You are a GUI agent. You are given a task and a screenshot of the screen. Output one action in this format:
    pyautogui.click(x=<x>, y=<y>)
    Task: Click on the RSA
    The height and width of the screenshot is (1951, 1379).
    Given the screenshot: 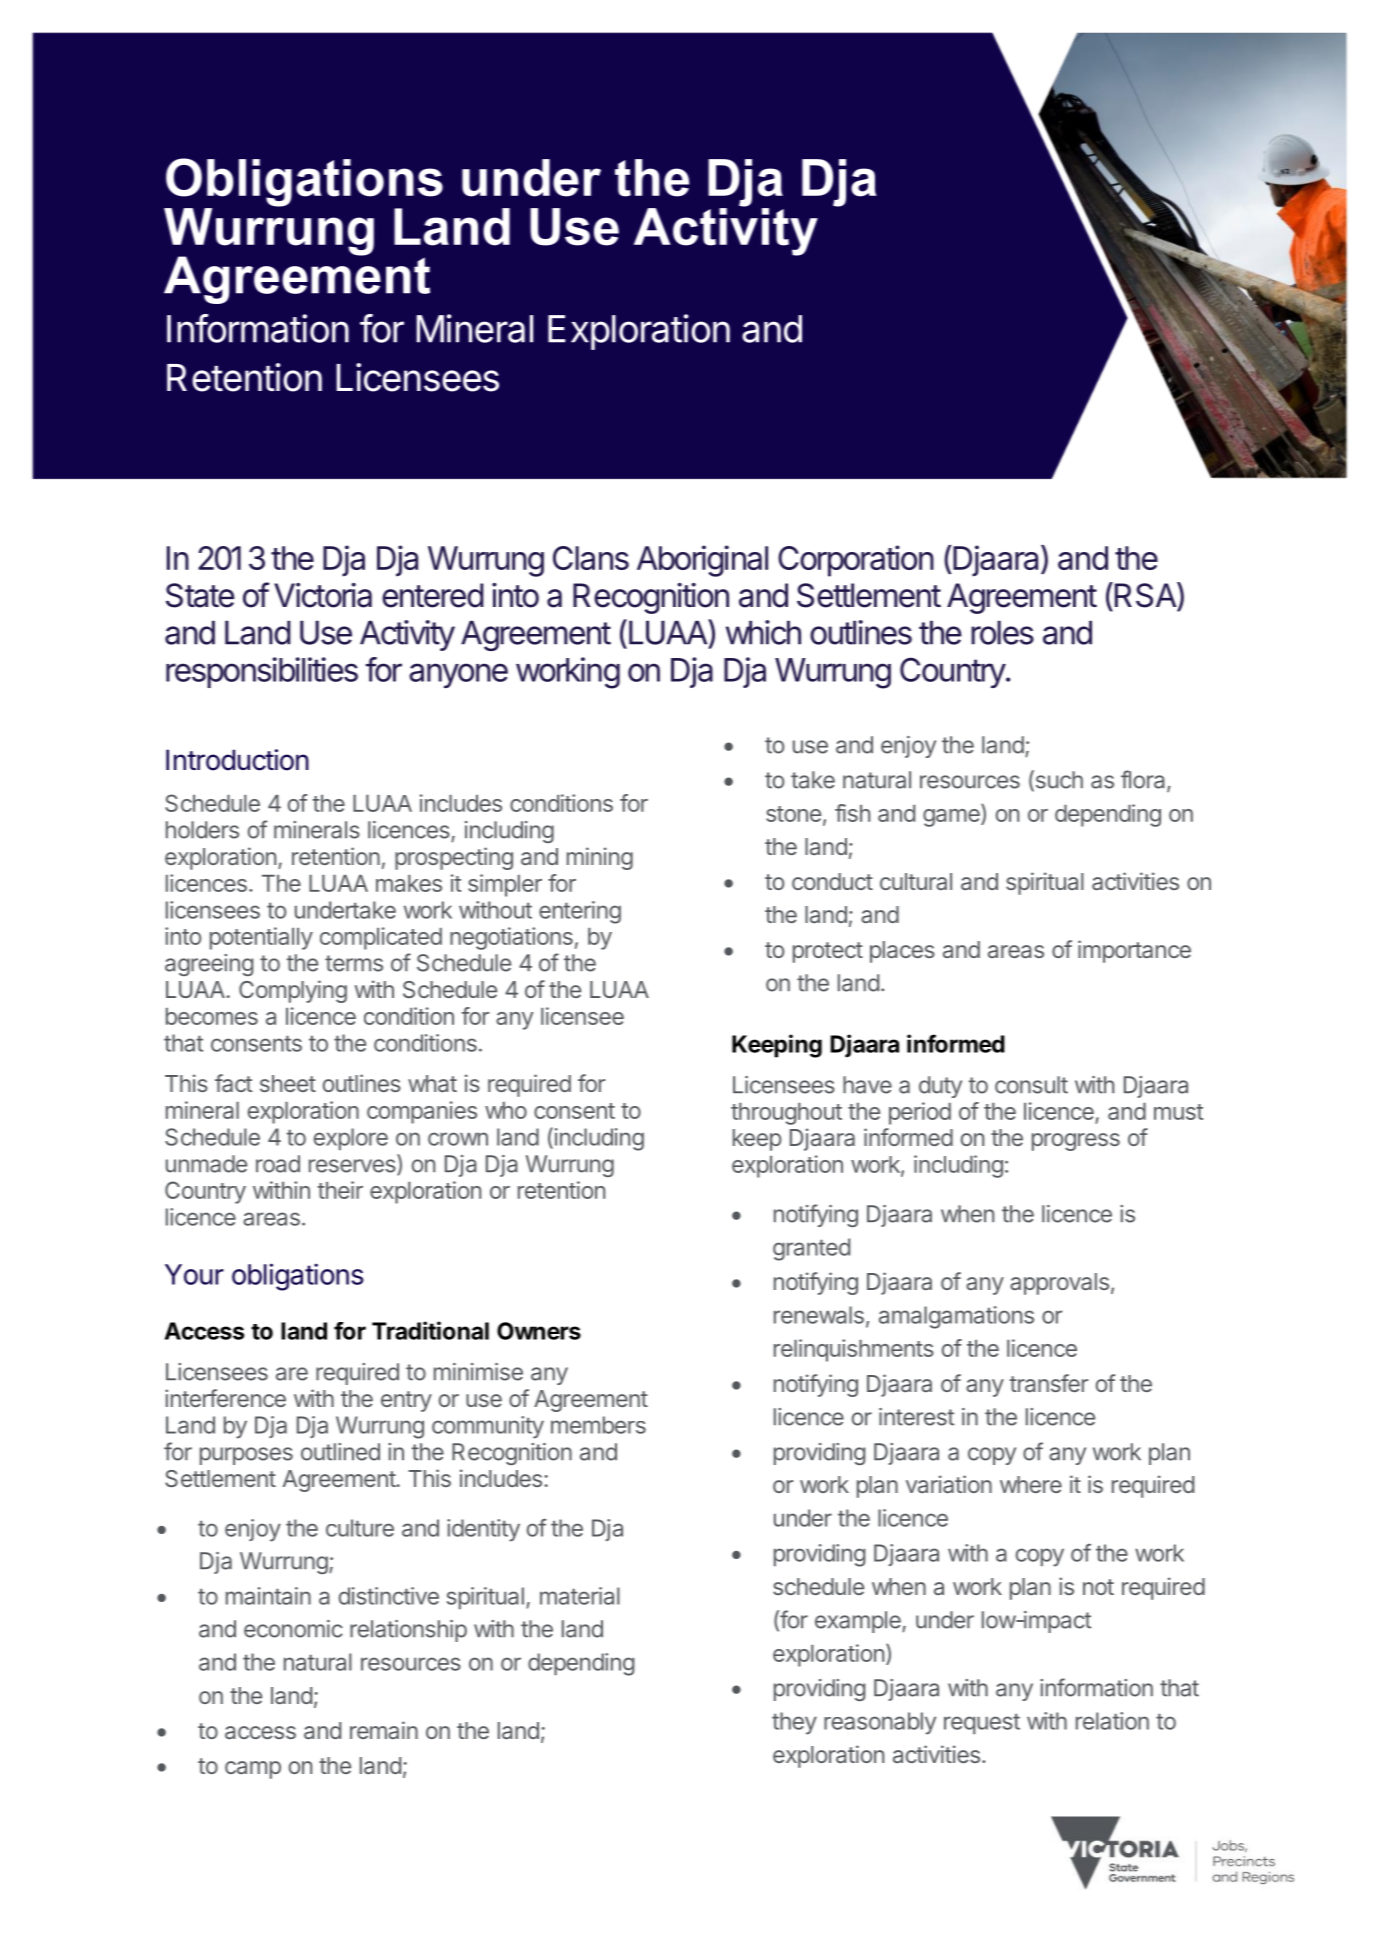 What is the action you would take?
    pyautogui.click(x=1145, y=595)
